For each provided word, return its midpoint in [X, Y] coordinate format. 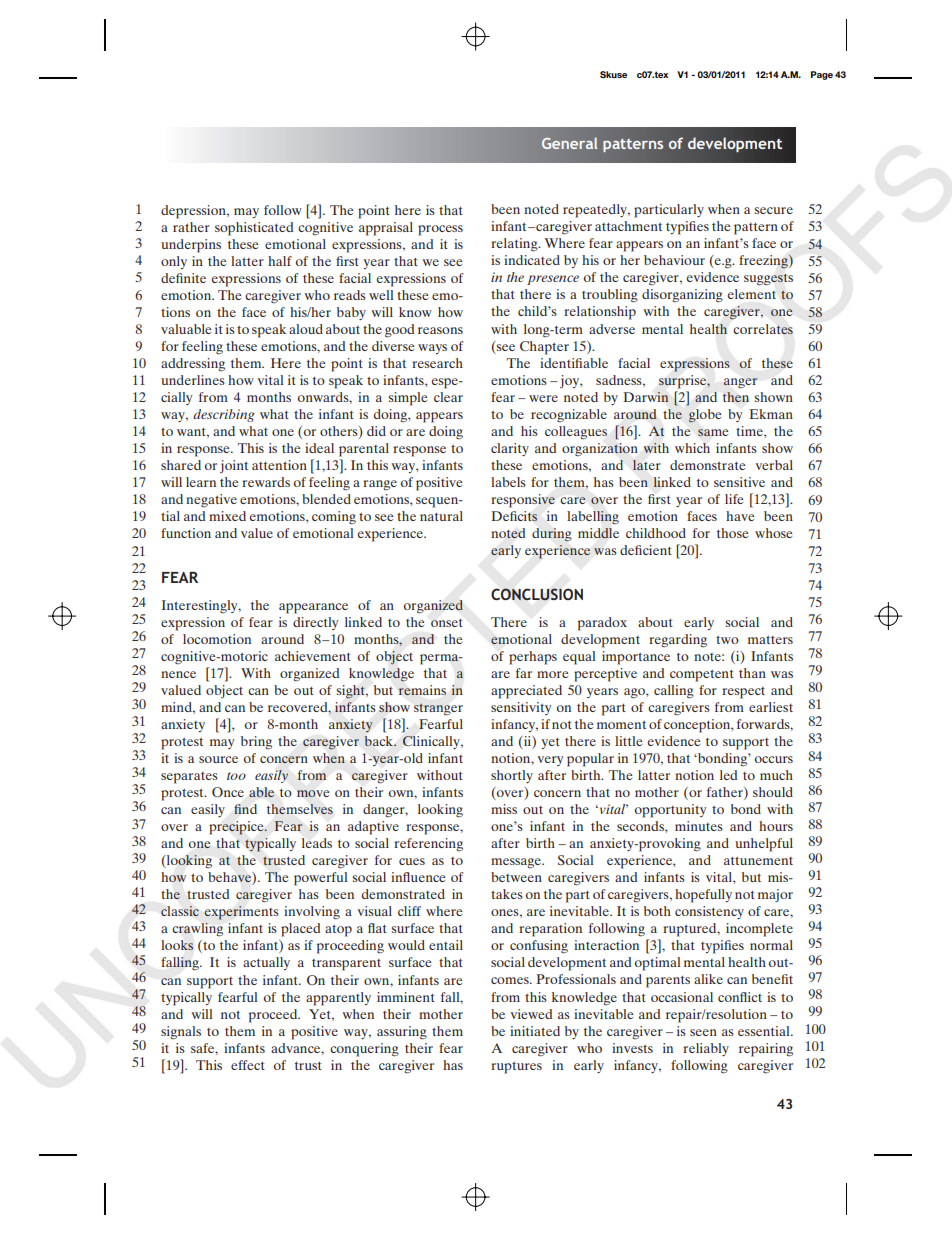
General [569, 143]
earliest [771, 707]
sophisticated [254, 229]
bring [256, 743]
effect [248, 1065]
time [750, 431]
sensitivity [521, 708]
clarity [510, 449]
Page [822, 75]
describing [224, 415]
